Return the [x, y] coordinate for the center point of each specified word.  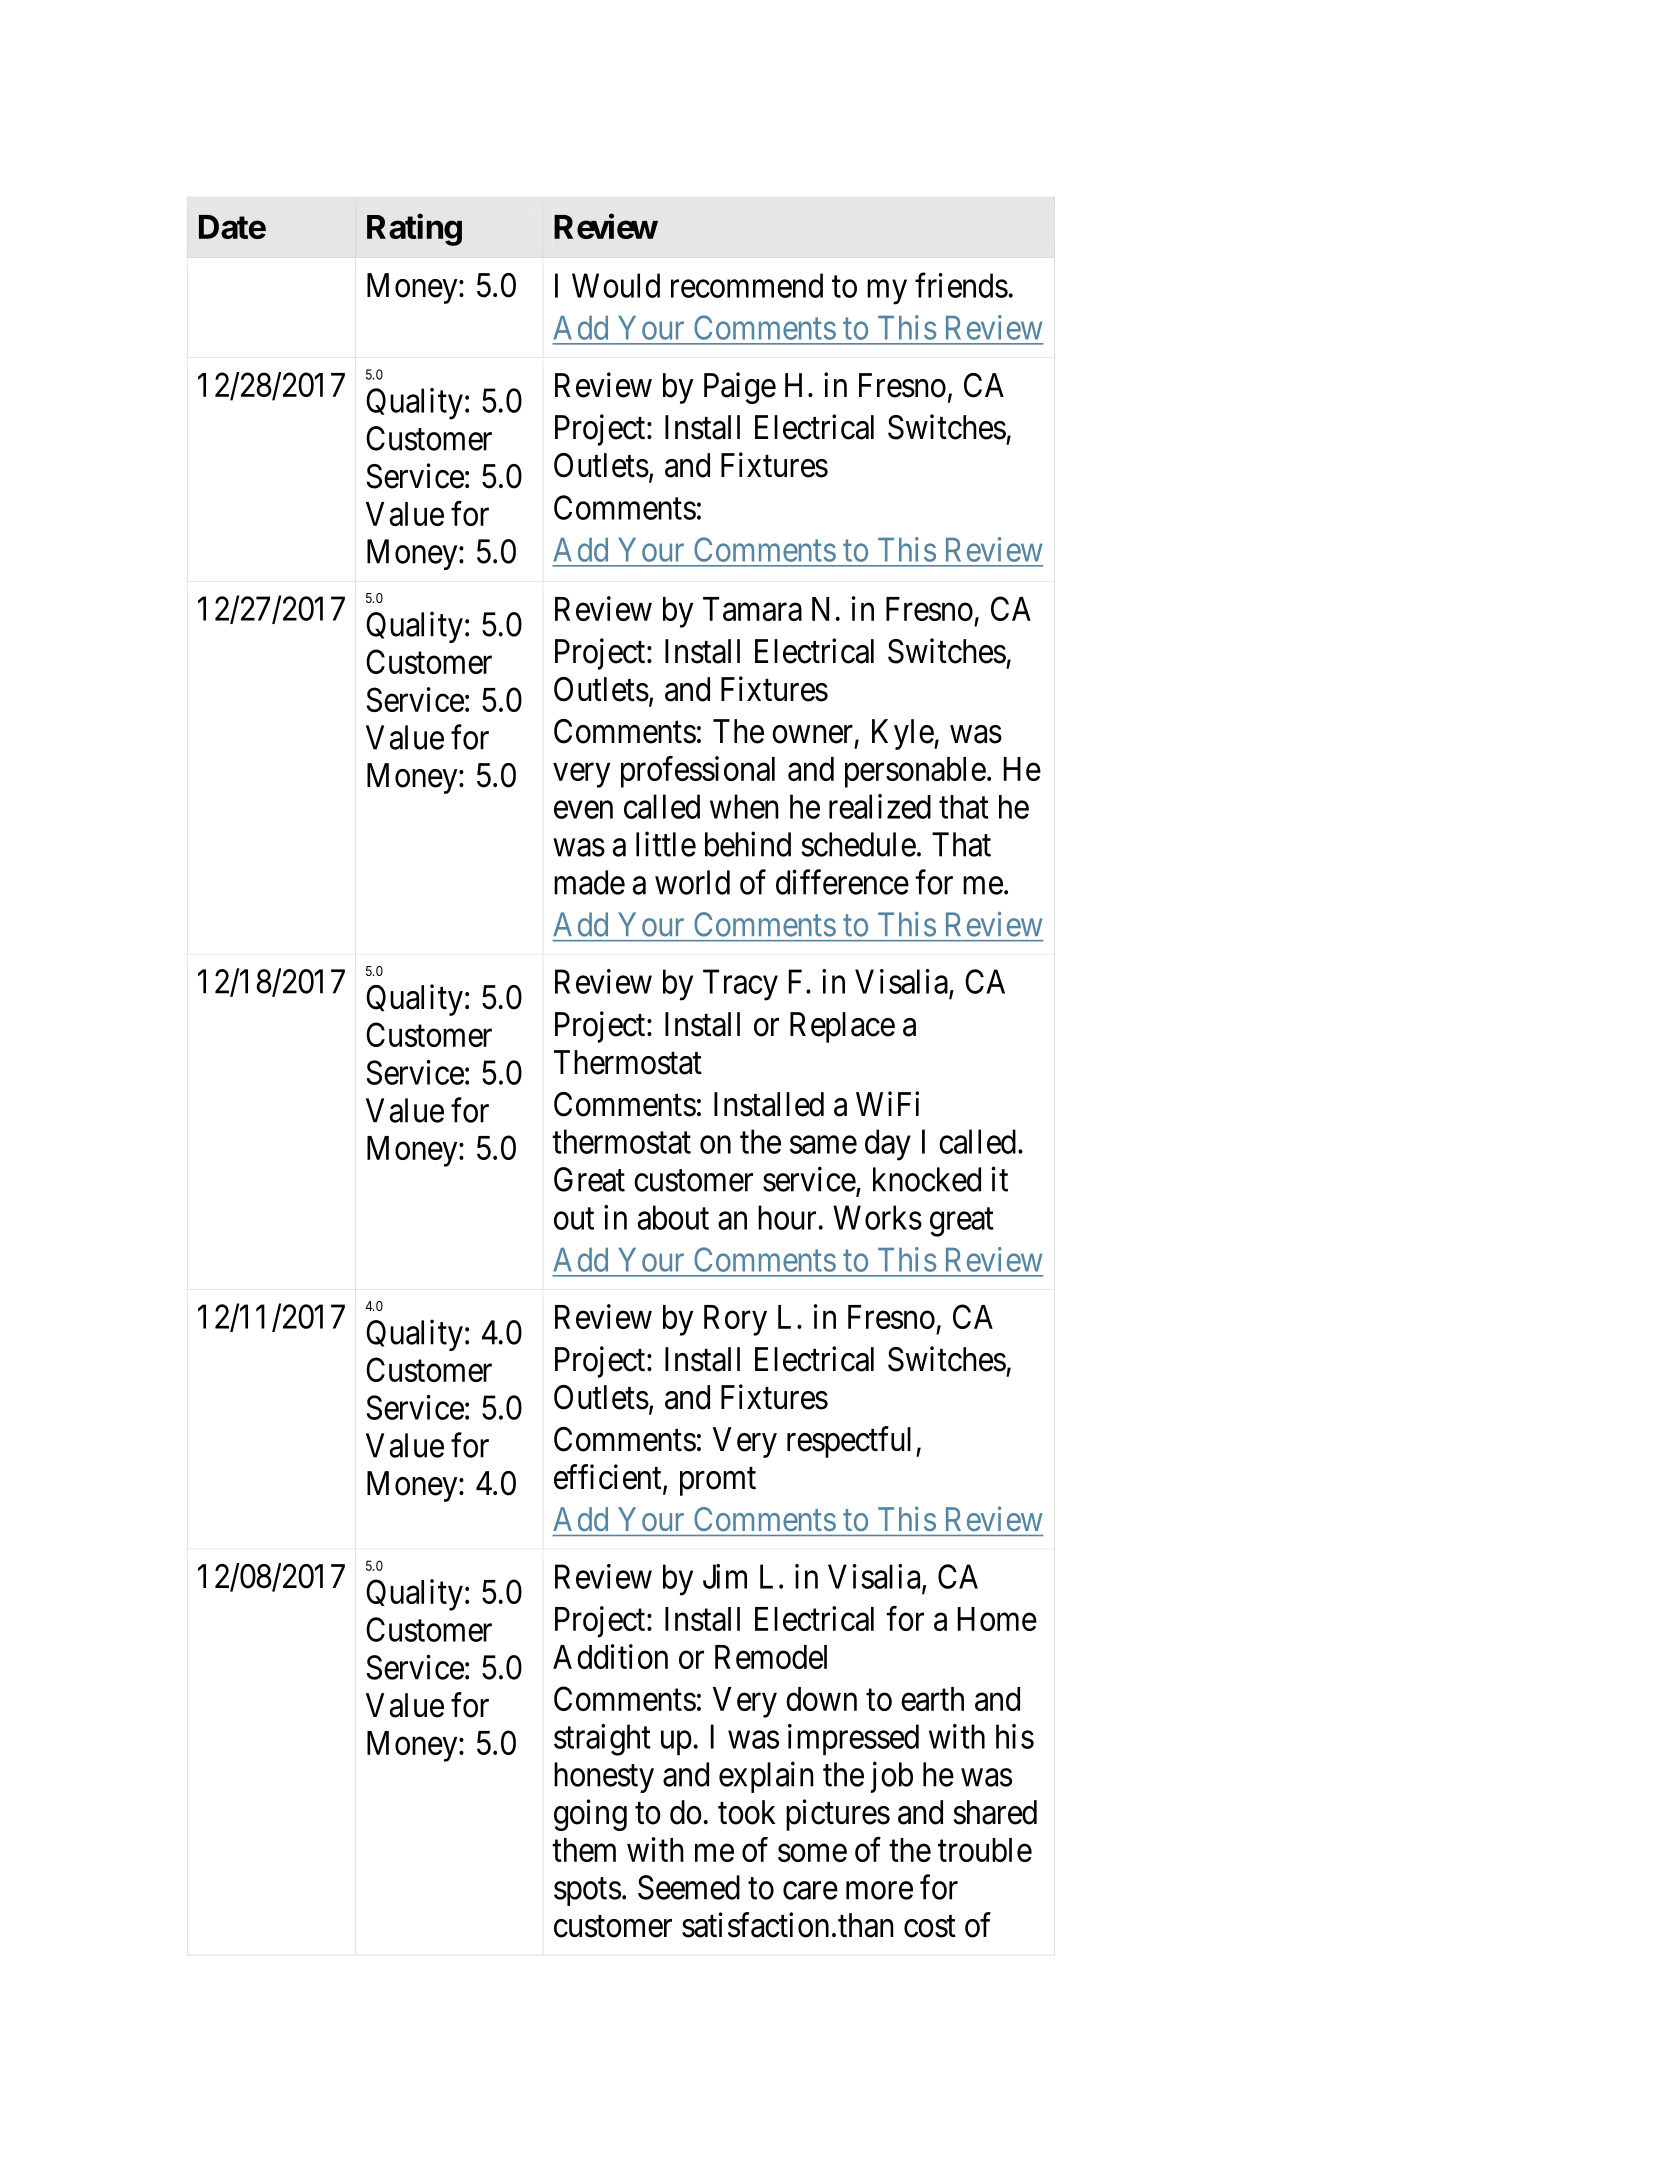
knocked [927, 1179]
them [584, 1850]
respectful [849, 1442]
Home [997, 1619]
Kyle [903, 734]
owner [812, 735]
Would [616, 285]
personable [915, 772]
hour [787, 1217]
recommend [747, 285]
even [583, 810]
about [673, 1217]
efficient [609, 1478]
